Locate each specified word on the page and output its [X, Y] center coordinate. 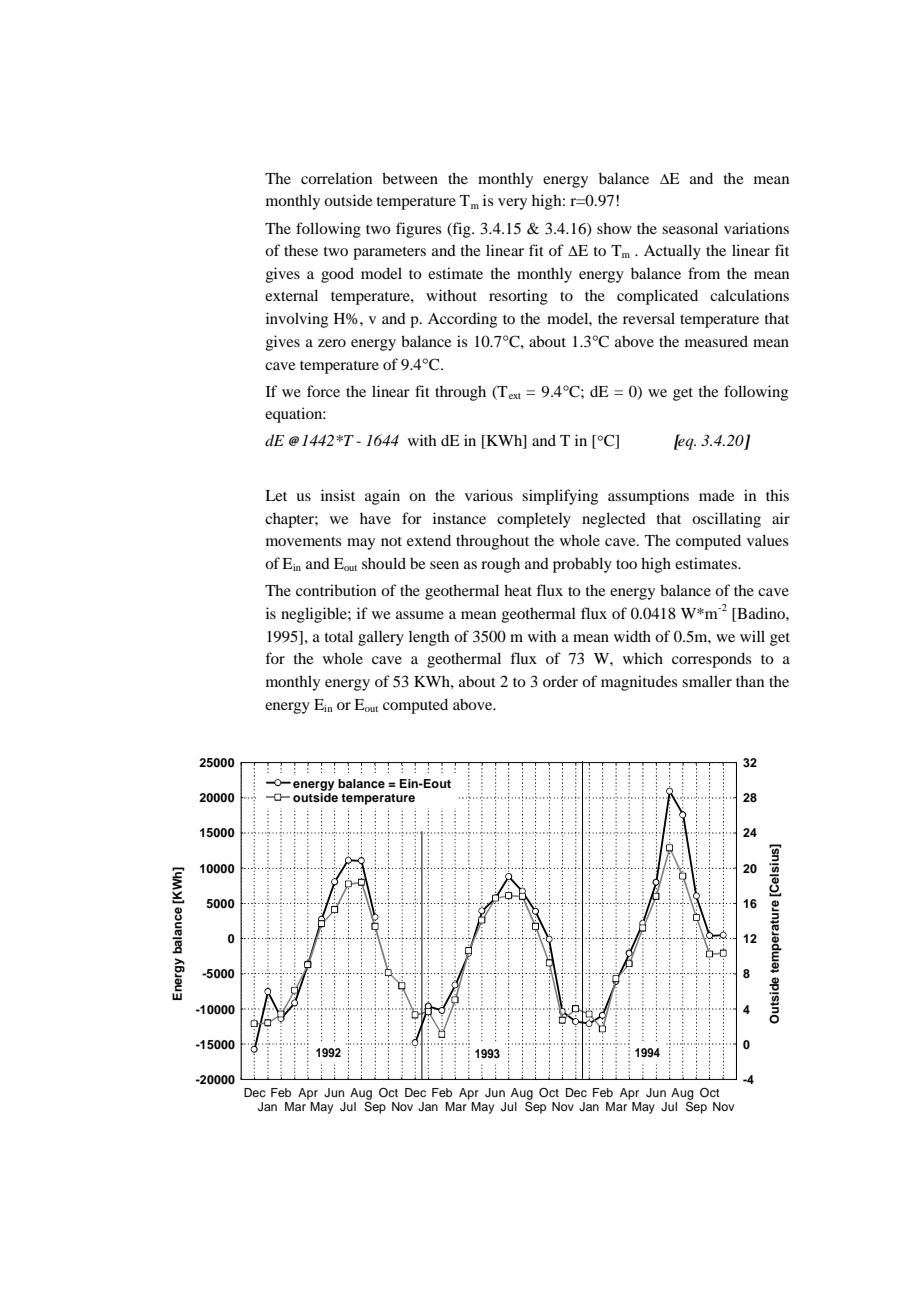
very [512, 204]
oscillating [726, 520]
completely [534, 520]
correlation [336, 178]
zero [332, 343]
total [339, 636]
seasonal [690, 228]
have [375, 518]
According [462, 320]
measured [716, 341]
